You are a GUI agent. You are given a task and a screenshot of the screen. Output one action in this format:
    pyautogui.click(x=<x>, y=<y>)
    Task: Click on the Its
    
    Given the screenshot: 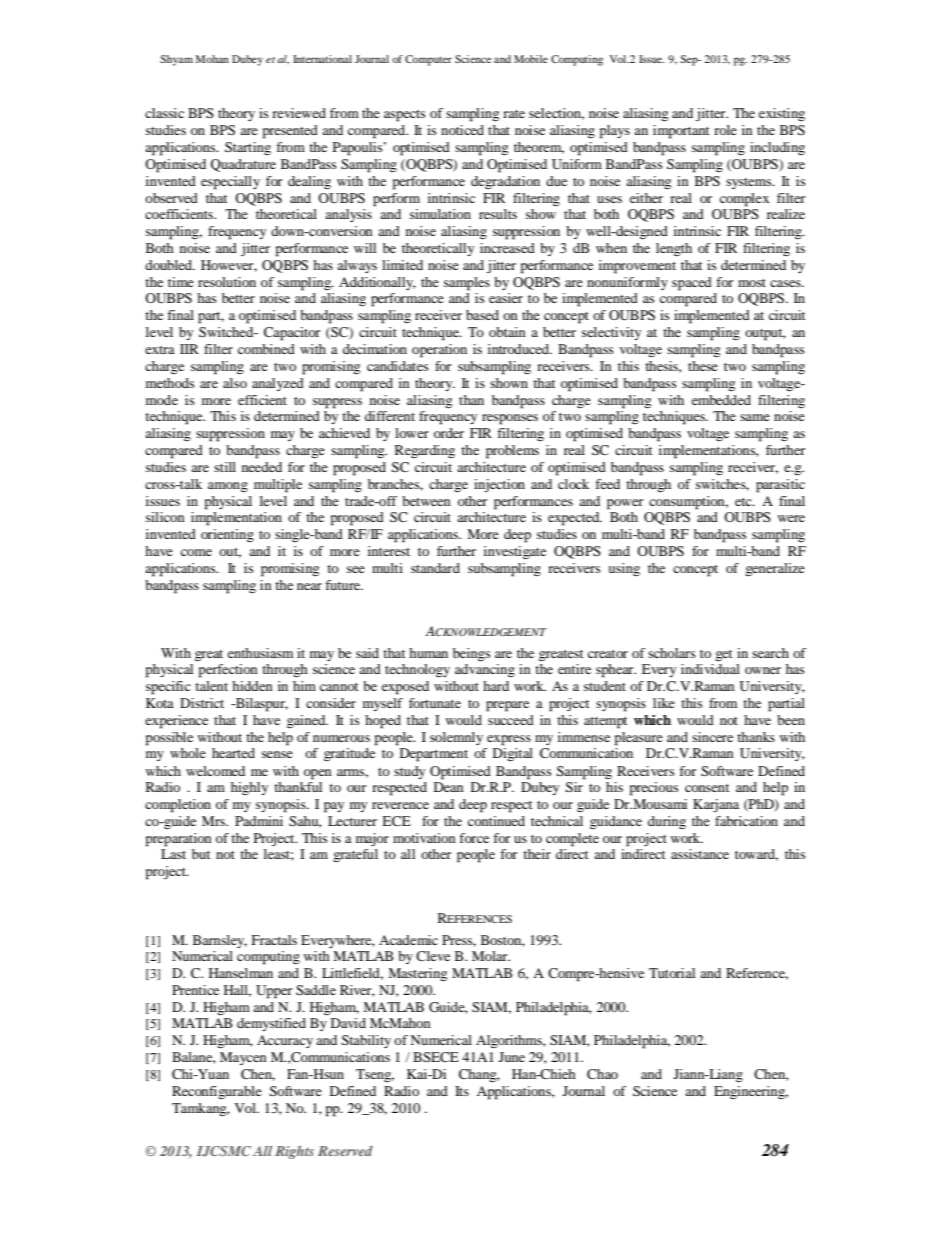 What is the action you would take?
    pyautogui.click(x=462, y=1091)
